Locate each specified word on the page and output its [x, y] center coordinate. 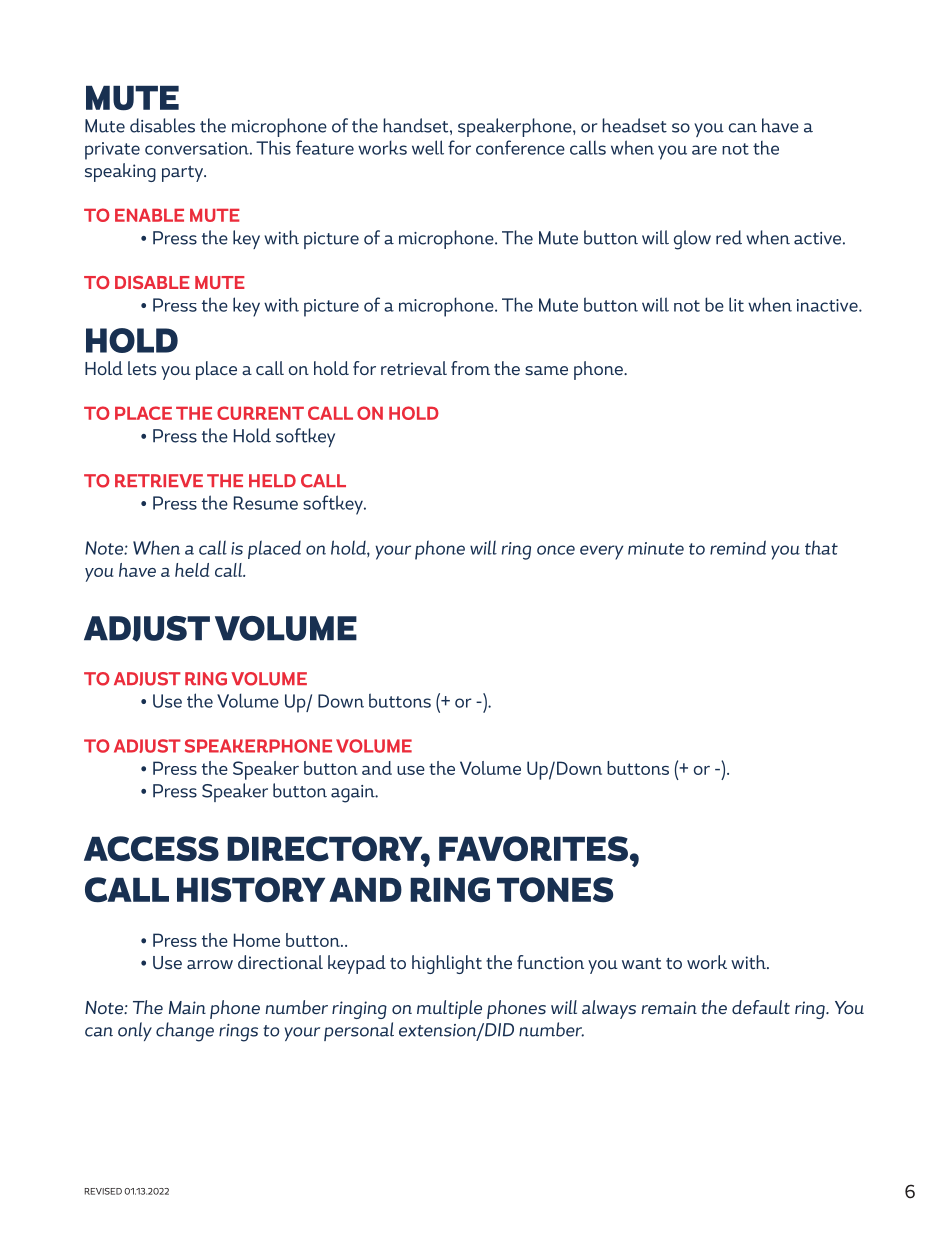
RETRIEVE [159, 480]
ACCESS [151, 849]
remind [738, 547]
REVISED [103, 1191]
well [428, 147]
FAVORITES [533, 849]
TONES [555, 890]
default [761, 1007]
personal [359, 1031]
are [704, 150]
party [184, 174]
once [556, 550]
